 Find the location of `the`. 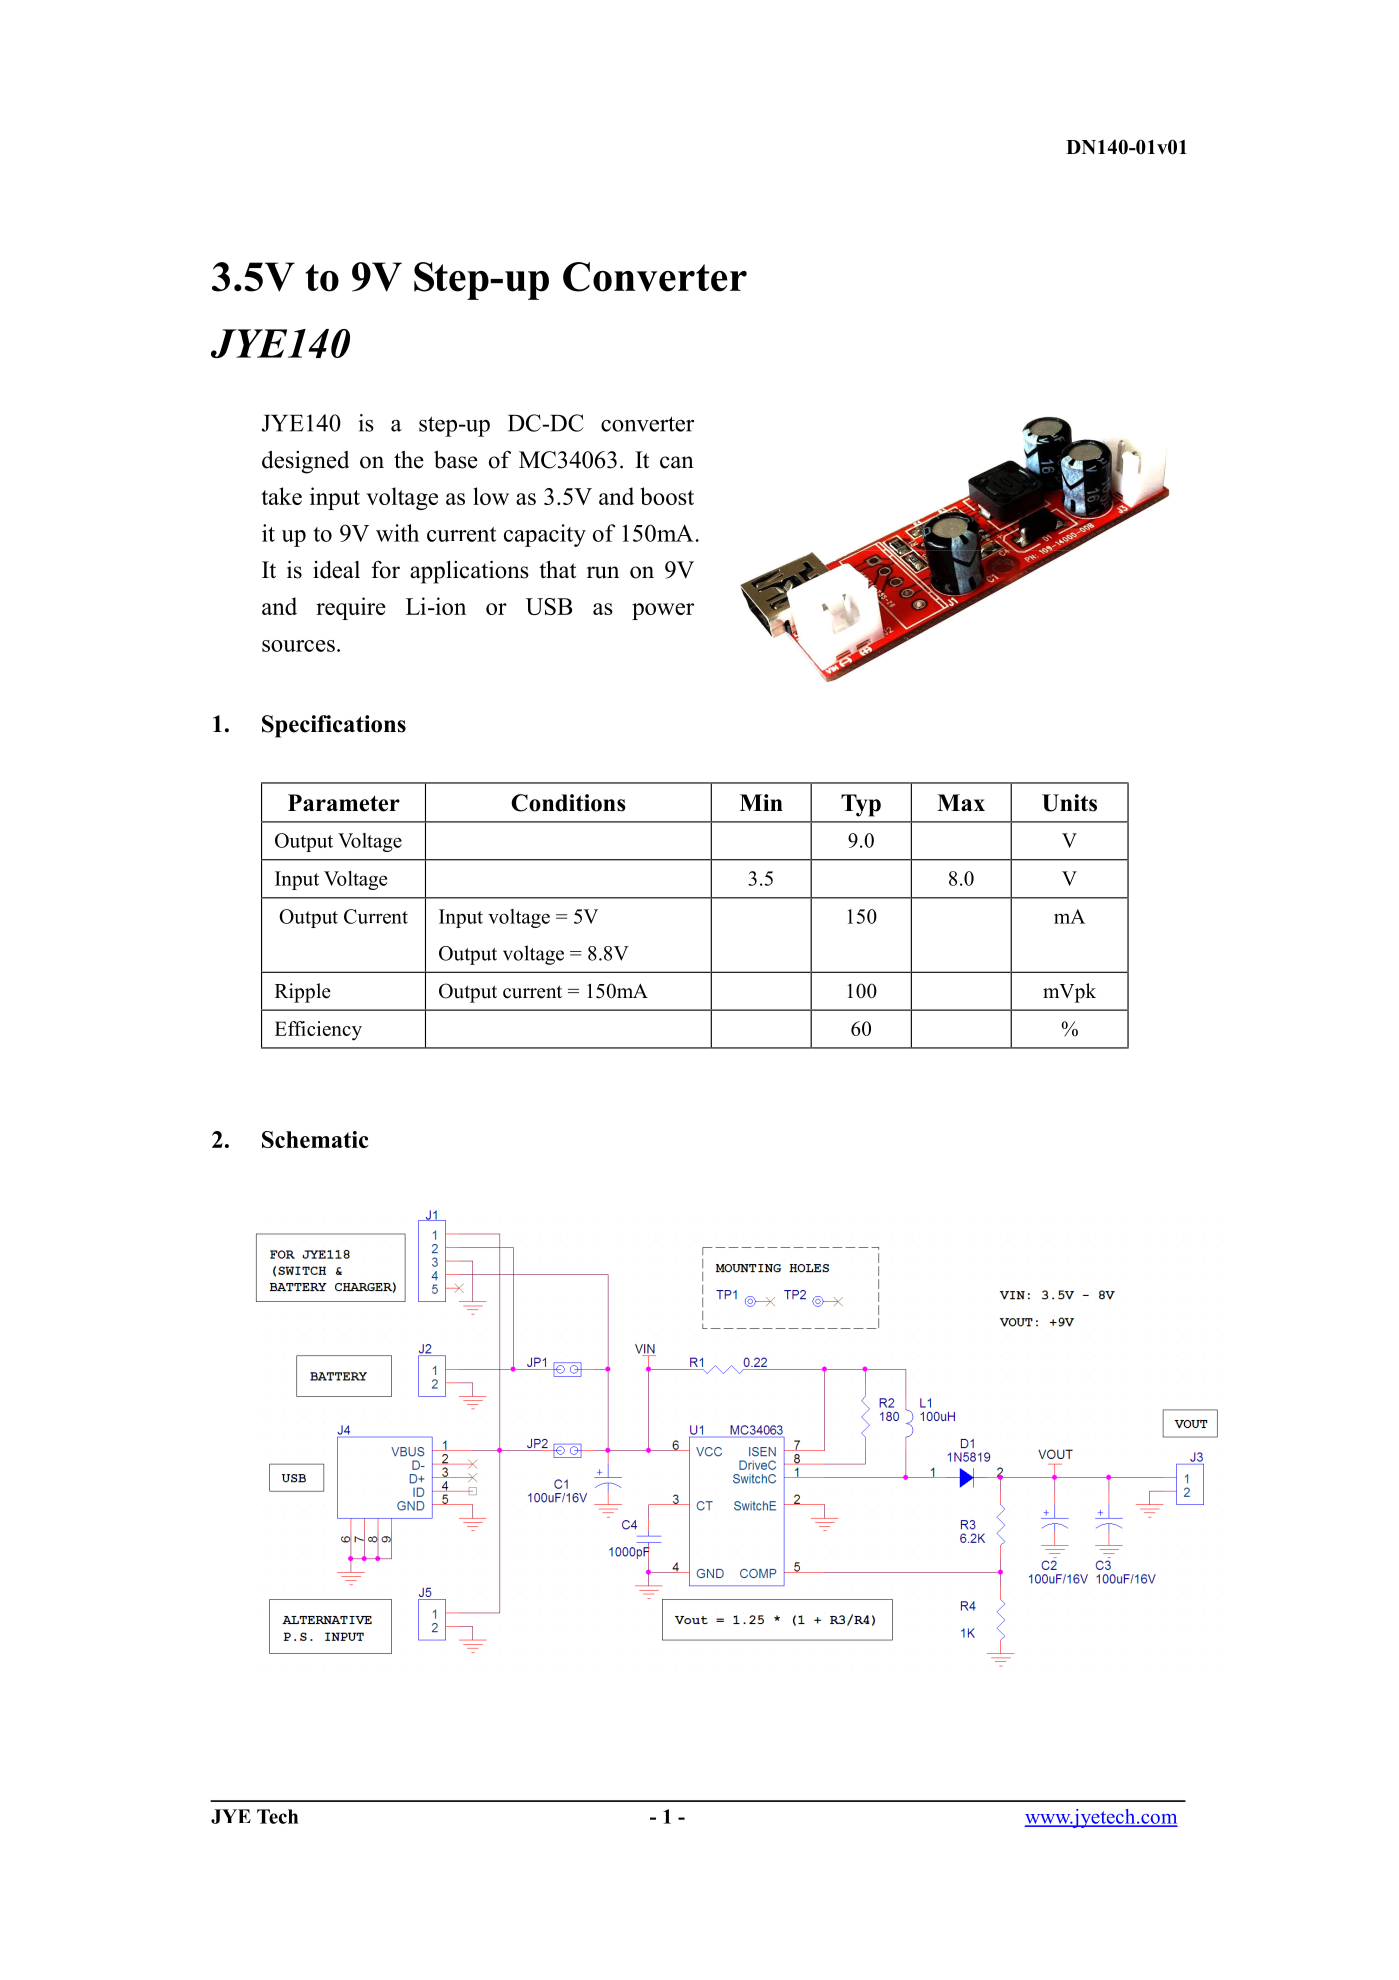

the is located at coordinates (409, 460).
